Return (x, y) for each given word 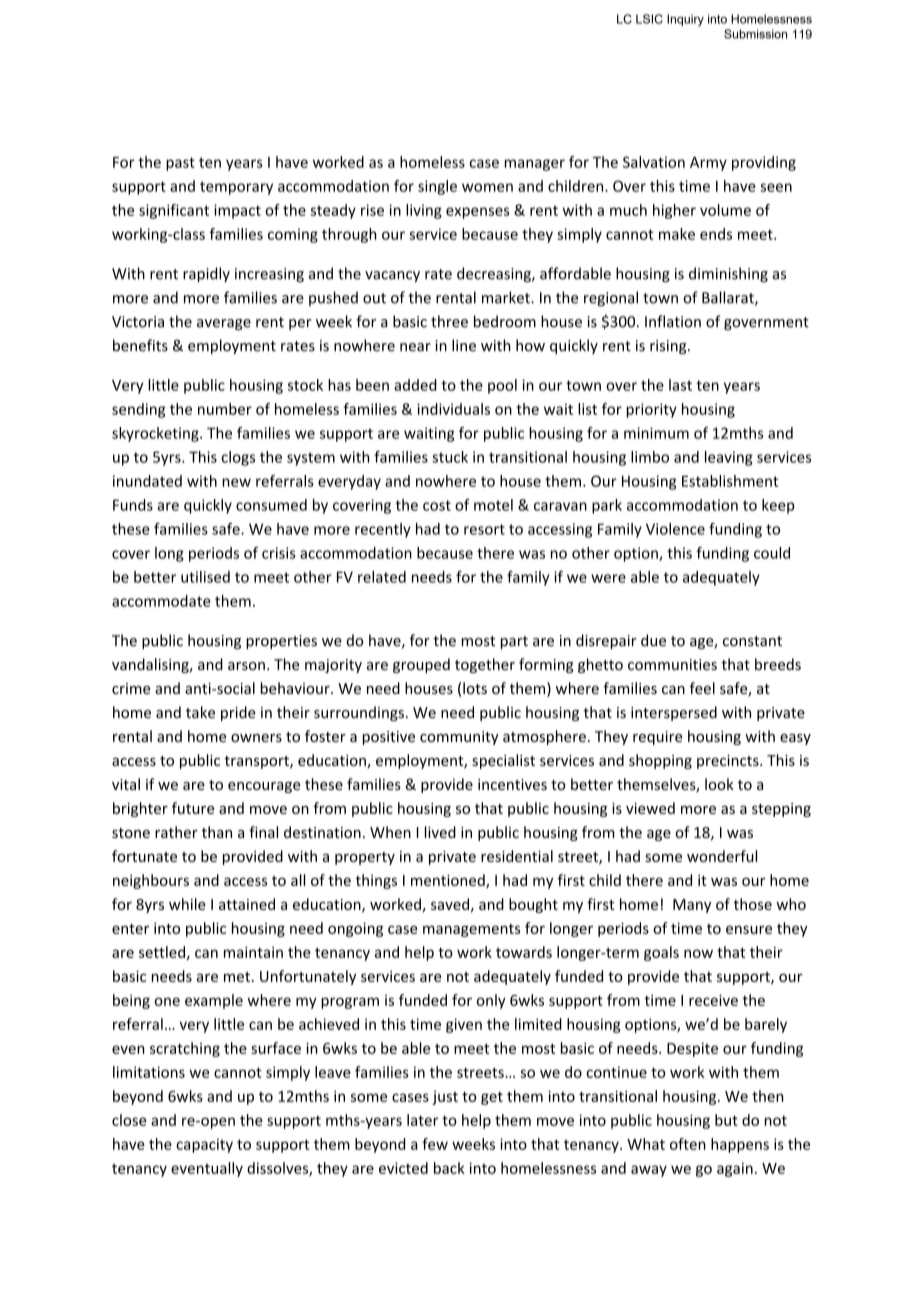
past (180, 164)
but (726, 1120)
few (435, 1144)
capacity (204, 1145)
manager (535, 165)
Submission (755, 34)
